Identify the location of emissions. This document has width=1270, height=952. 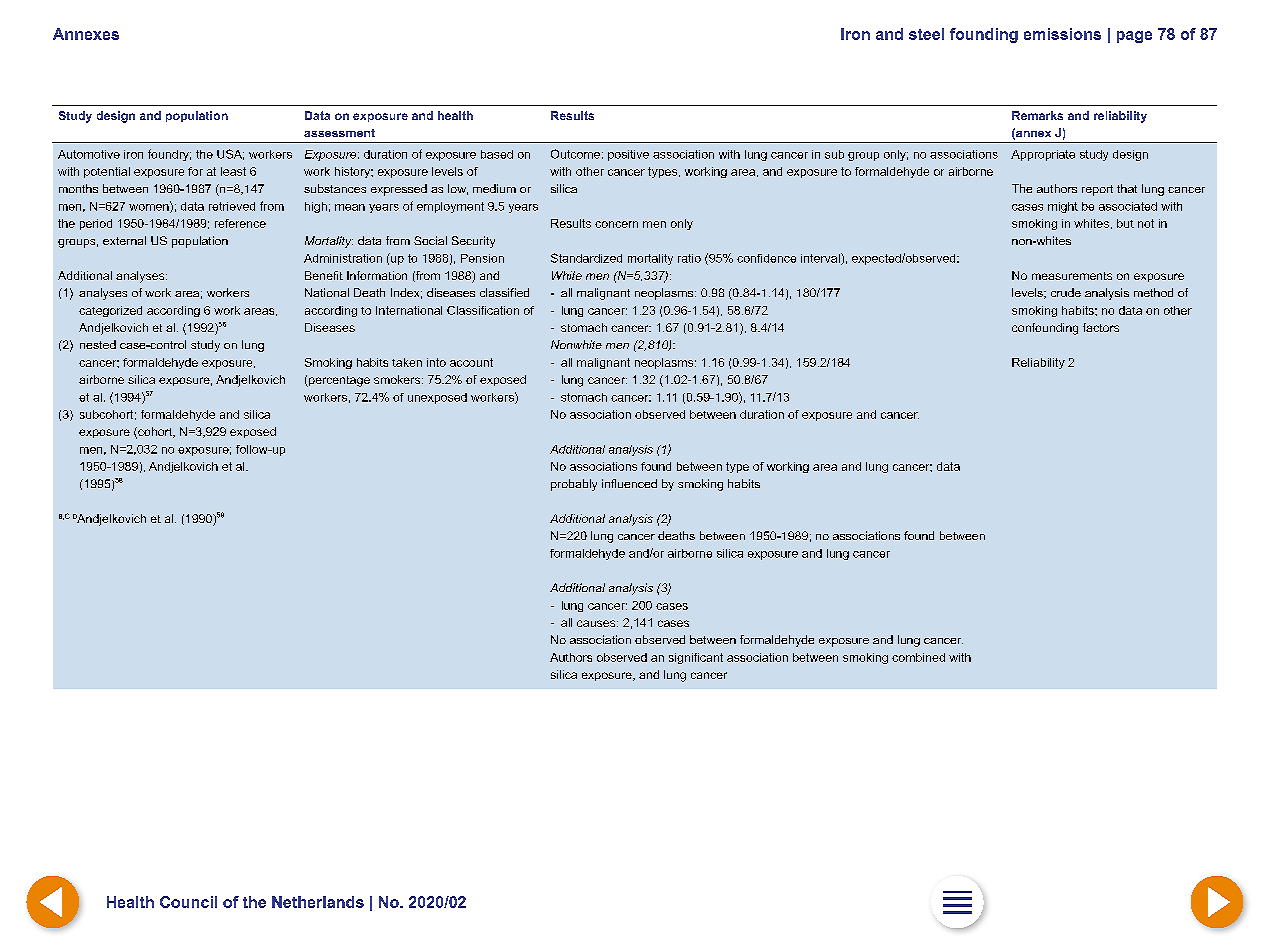
(1062, 34).
